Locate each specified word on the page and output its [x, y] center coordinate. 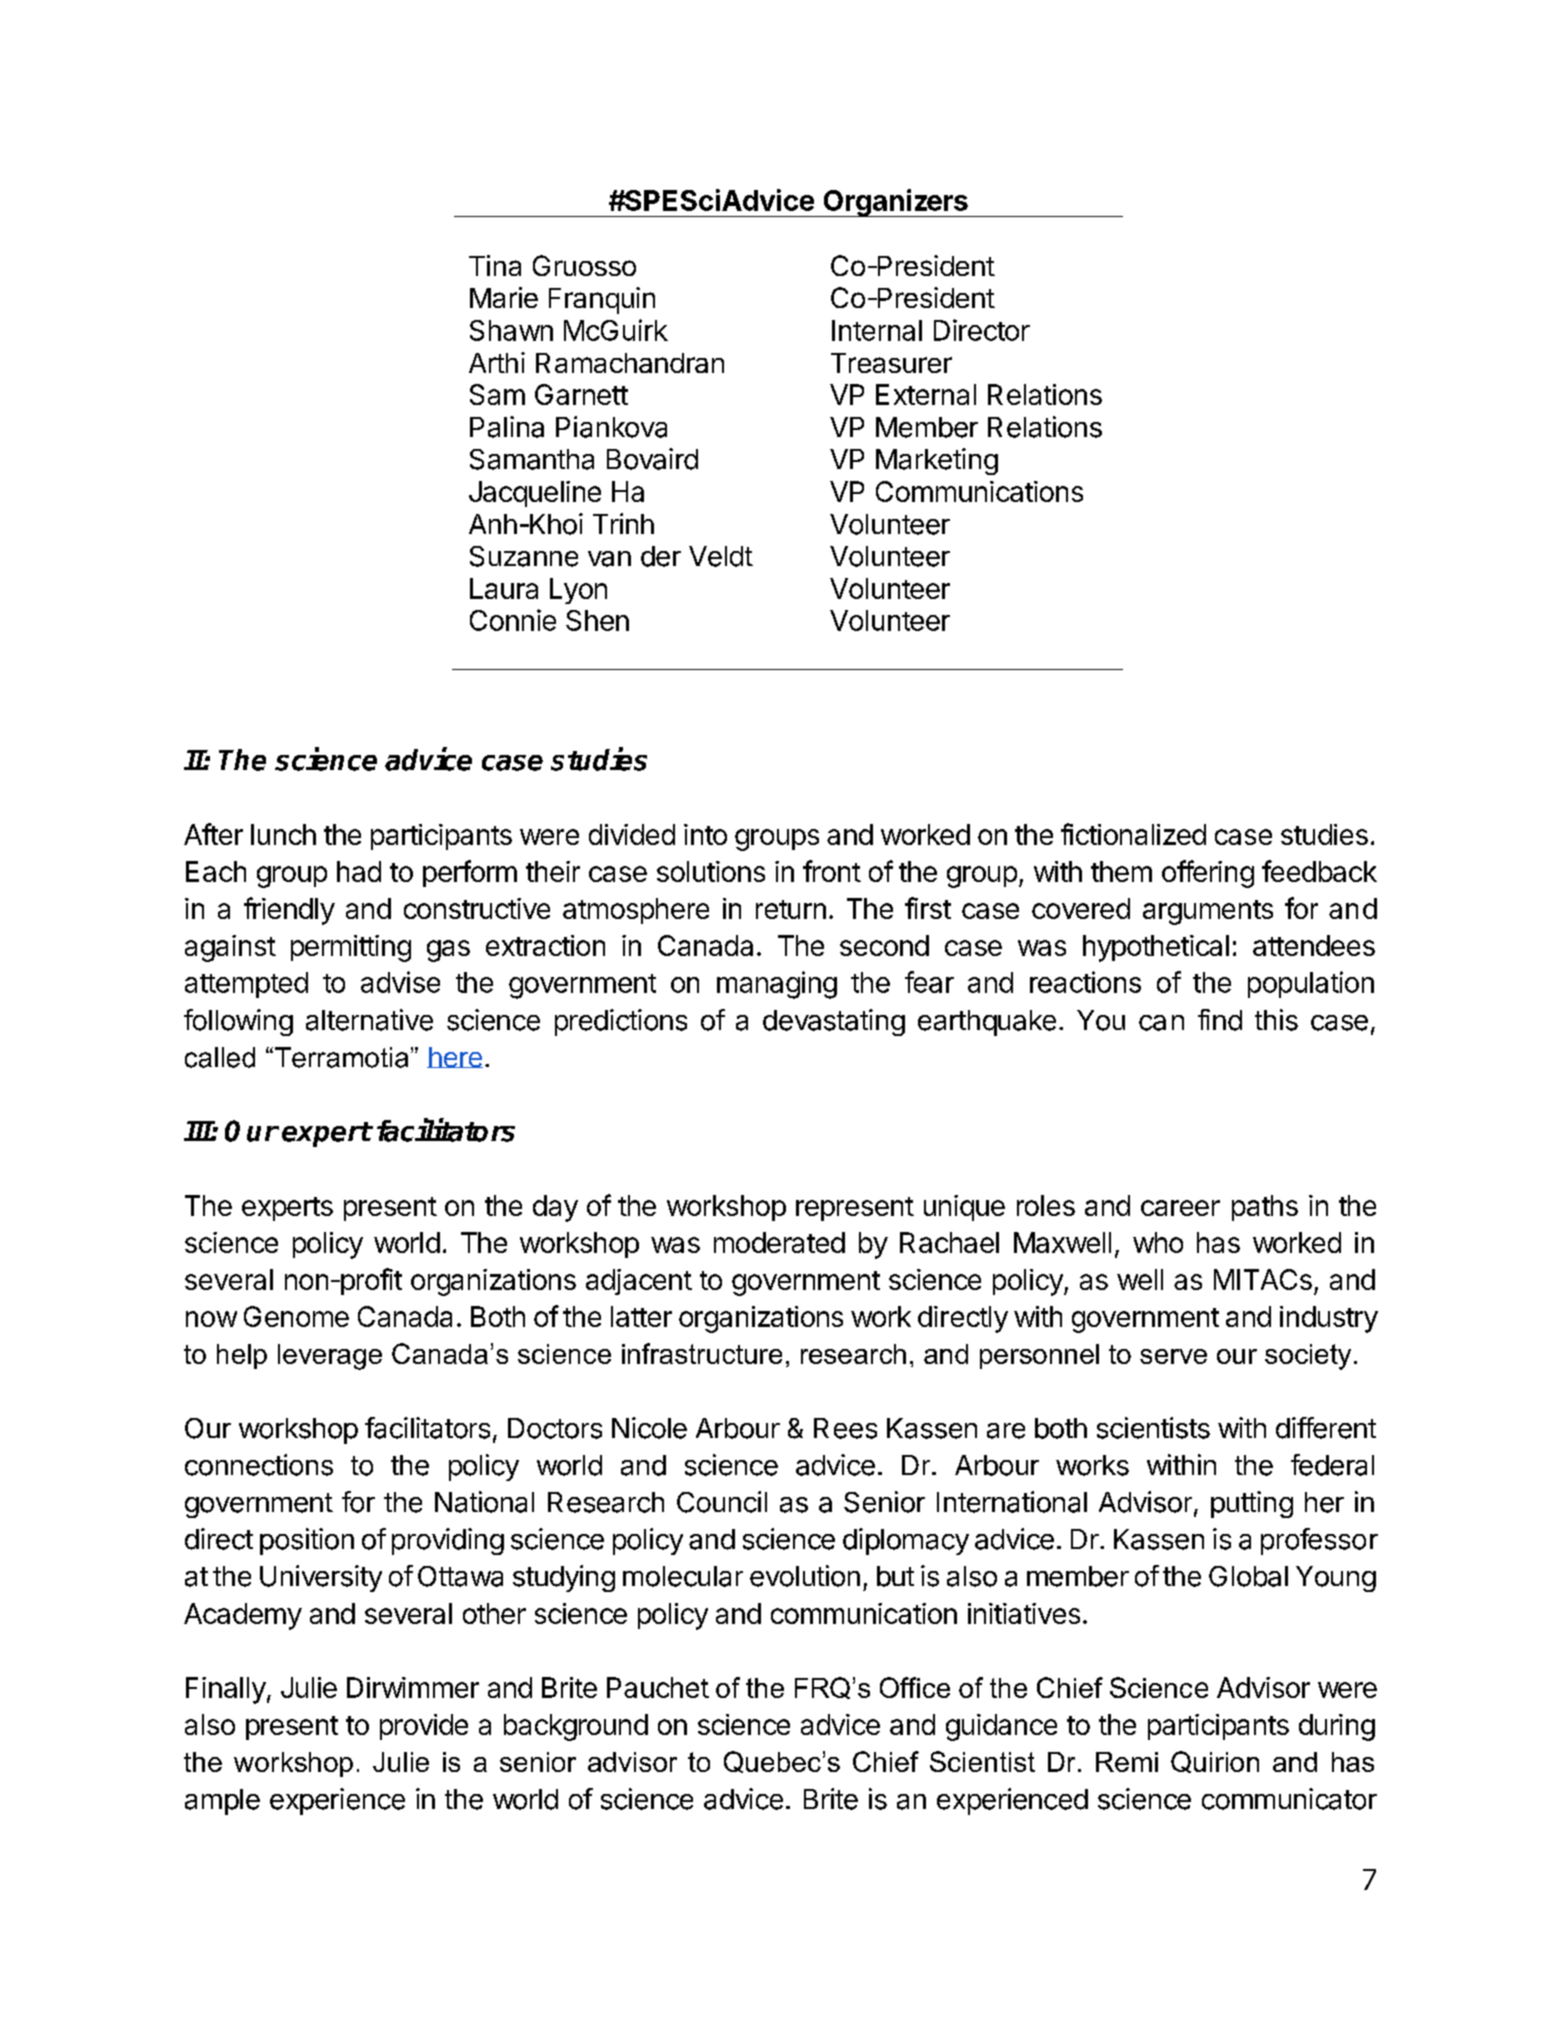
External [926, 394]
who [1158, 1242]
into [705, 834]
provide [424, 1727]
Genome [296, 1316]
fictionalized [1133, 834]
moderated [779, 1242]
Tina [495, 265]
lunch [283, 834]
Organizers [895, 203]
